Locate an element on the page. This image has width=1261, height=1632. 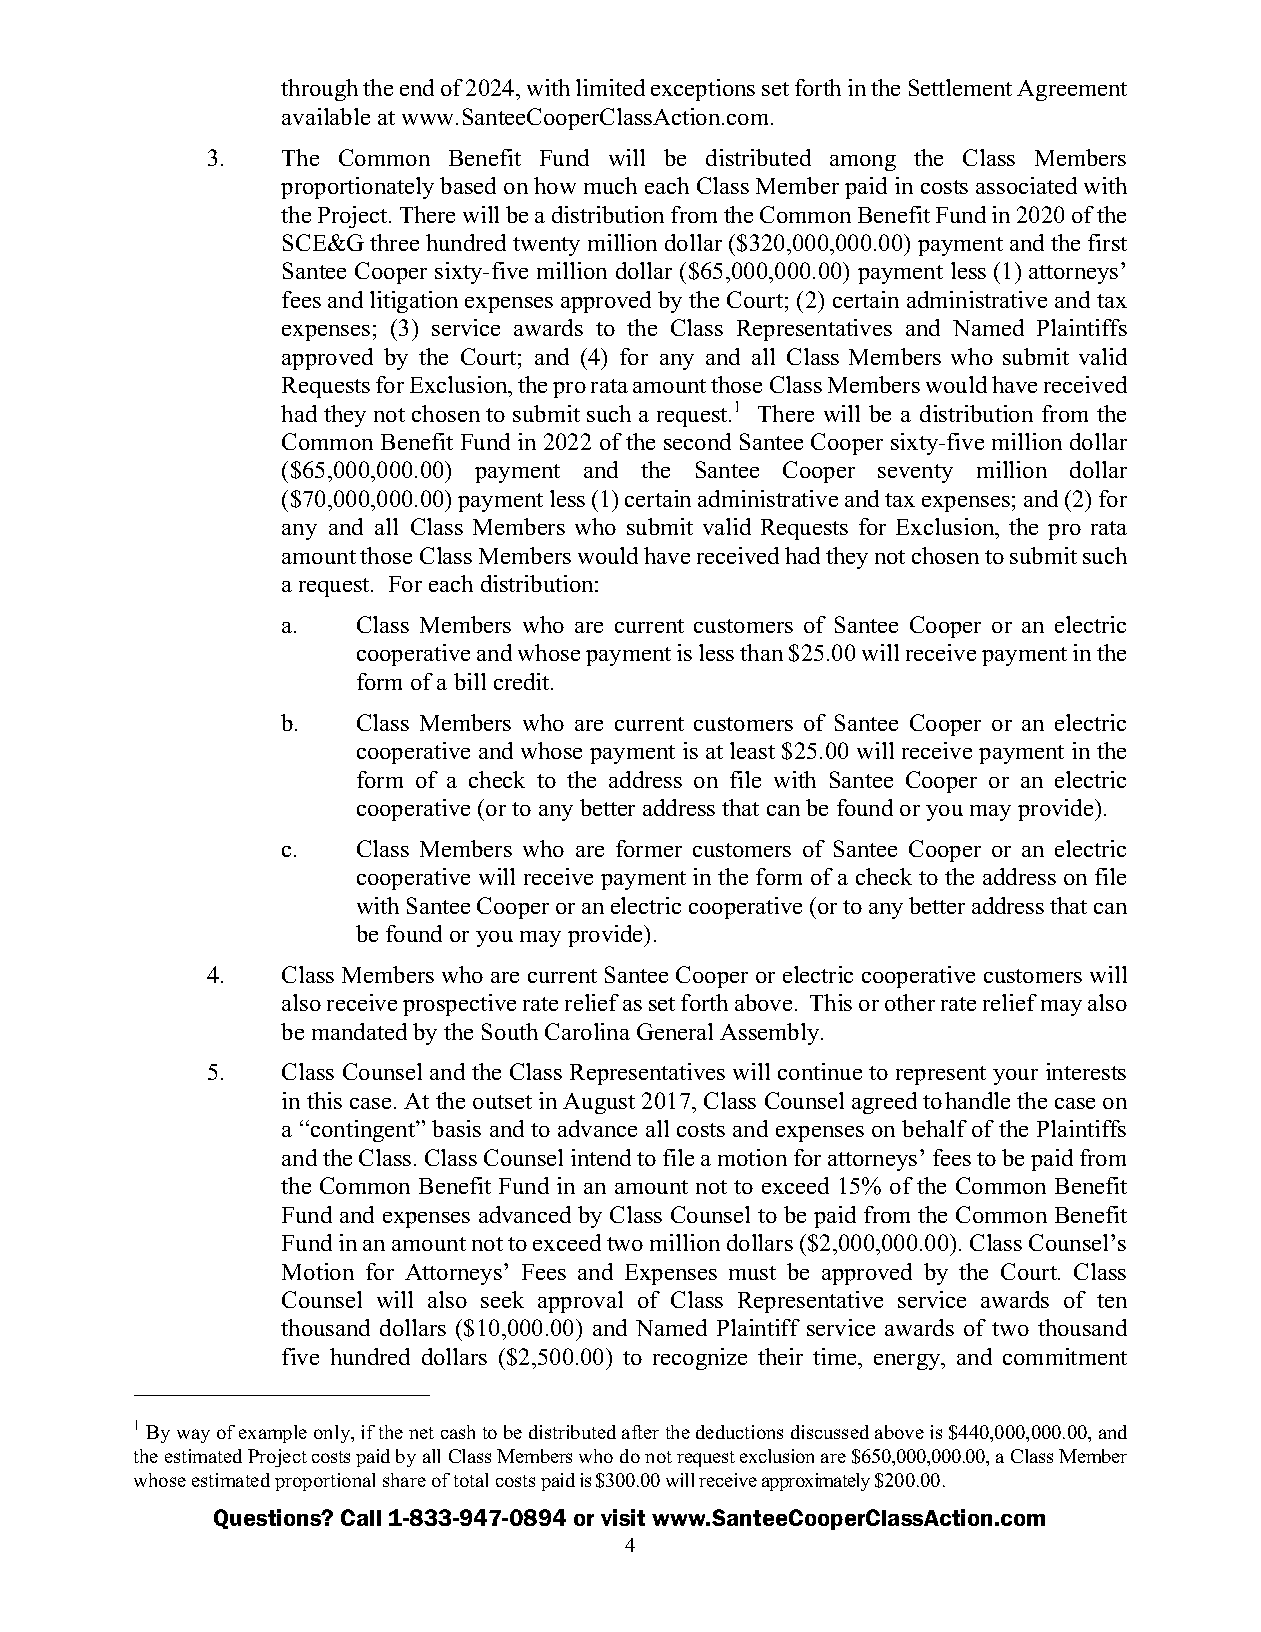
commitment is located at coordinates (1065, 1356).
